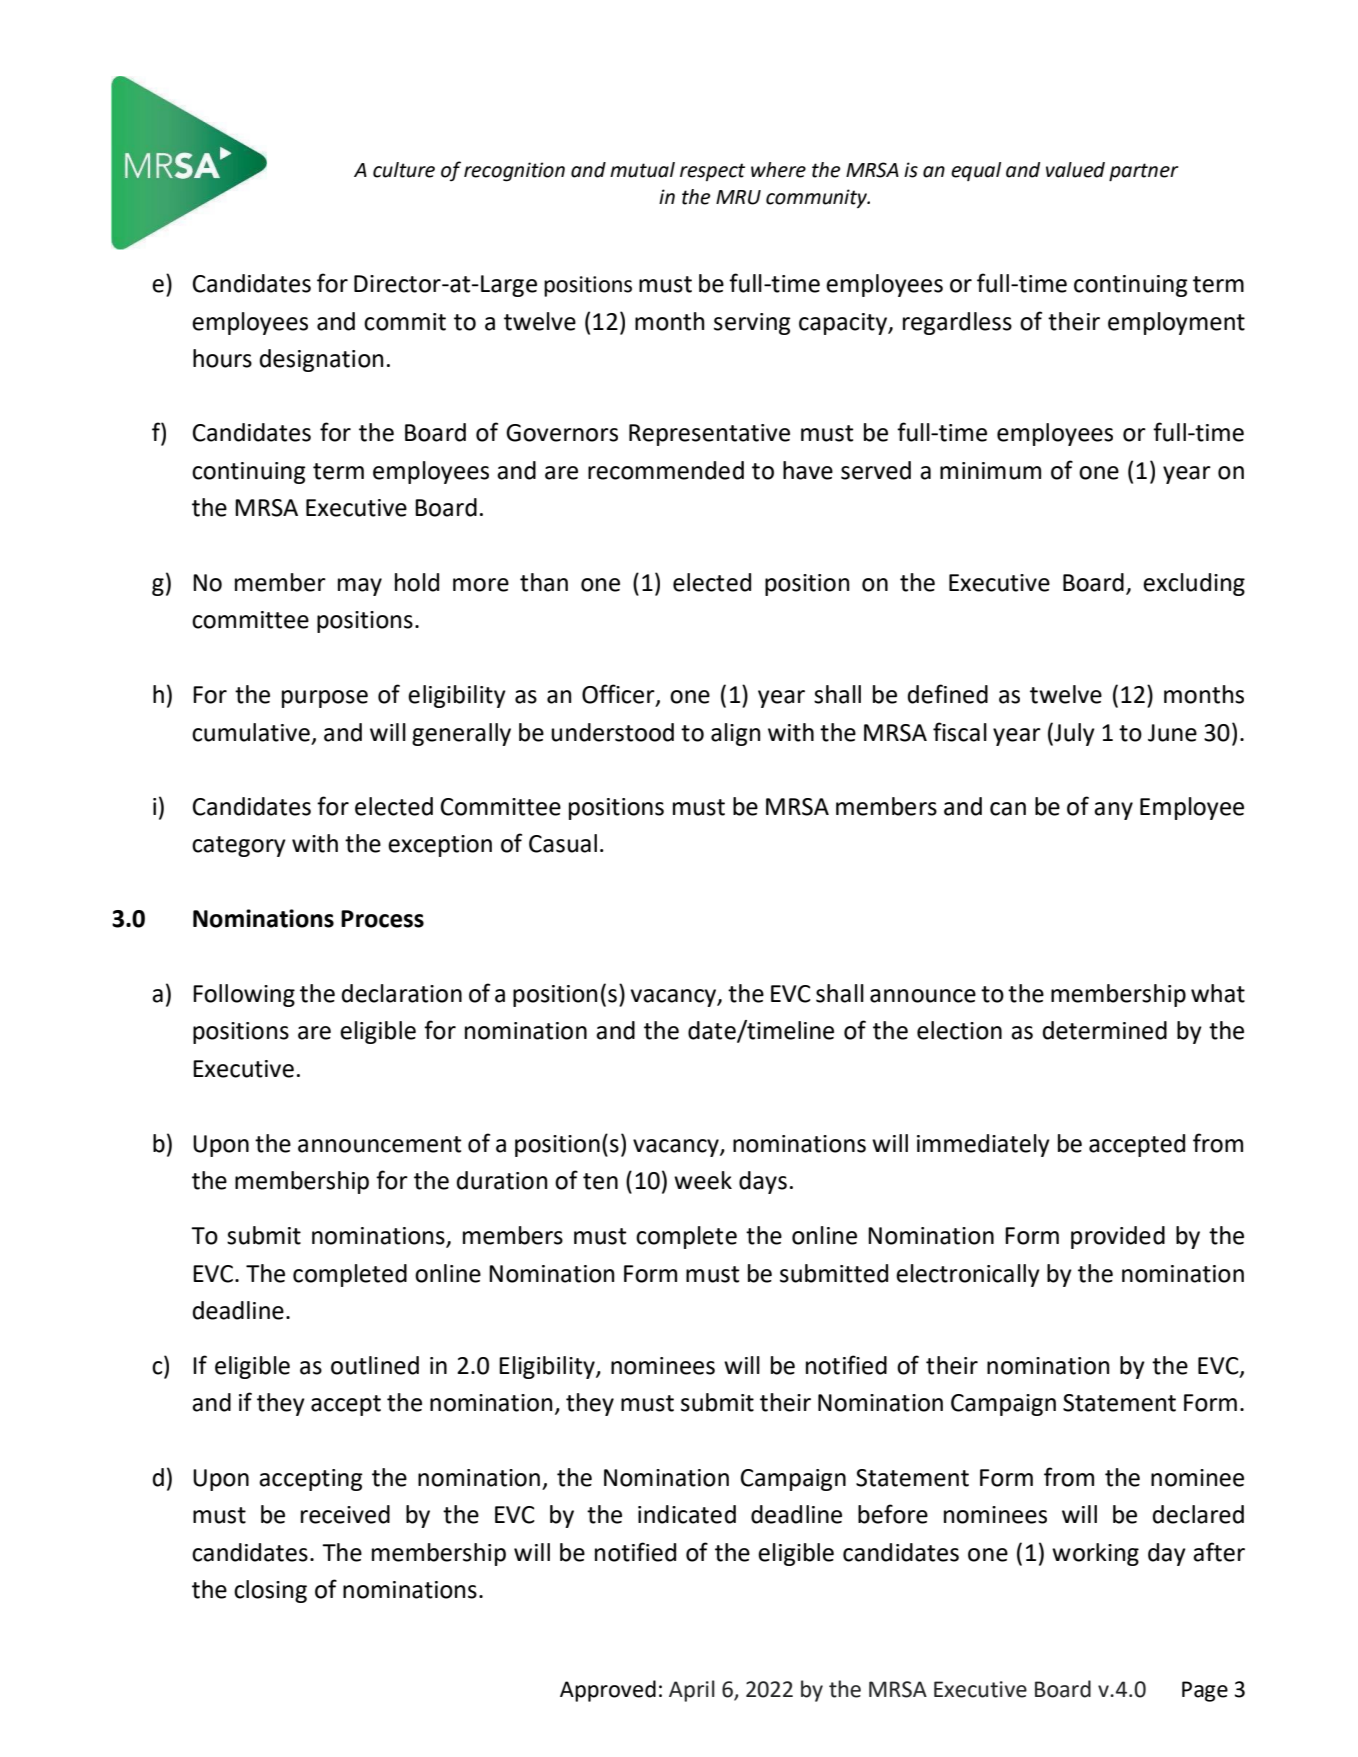 The width and height of the image is (1358, 1757). Describe the element at coordinates (404, 170) in the image. I see `culture` at that location.
